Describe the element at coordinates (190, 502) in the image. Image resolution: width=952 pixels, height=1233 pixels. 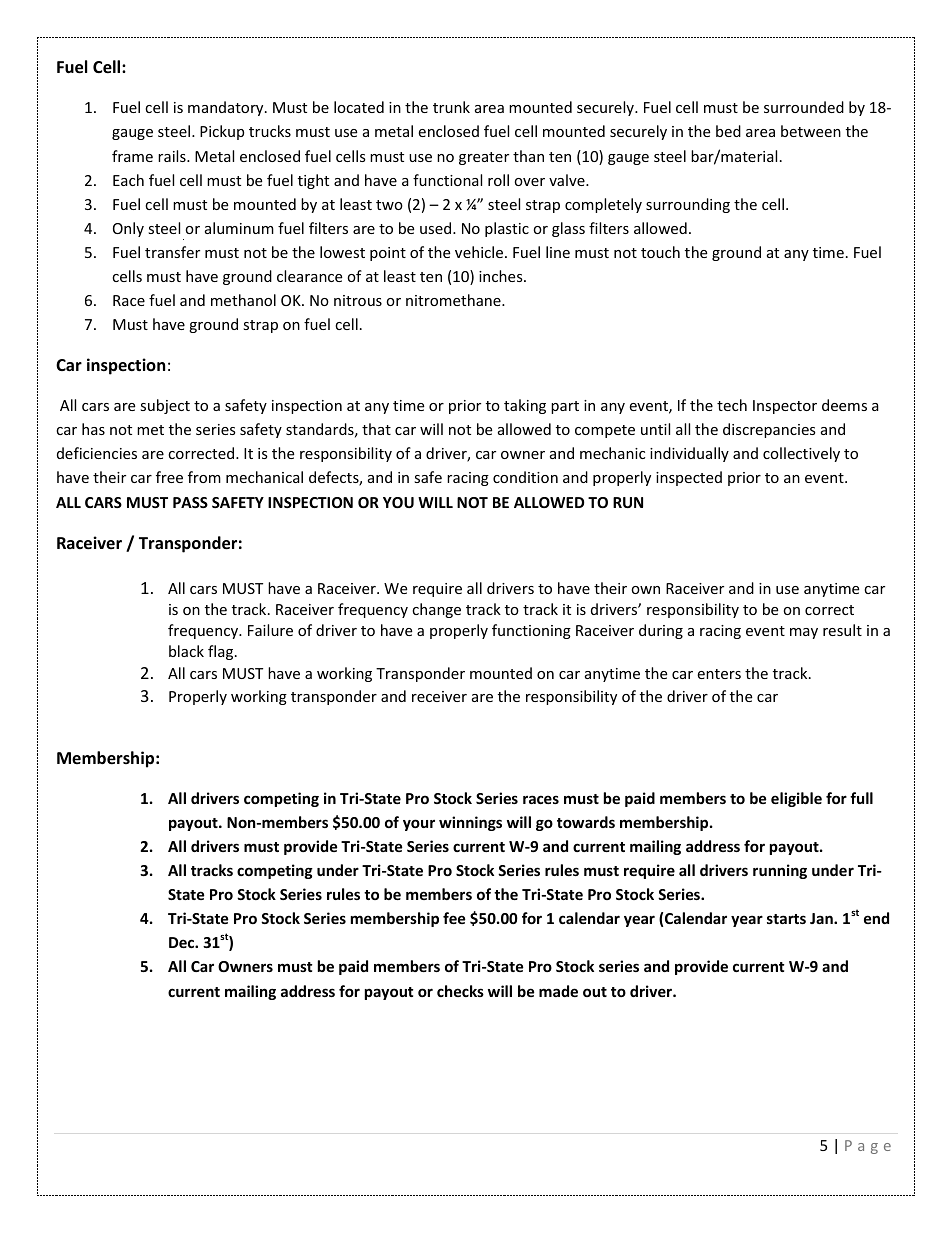
I see `PASS` at that location.
